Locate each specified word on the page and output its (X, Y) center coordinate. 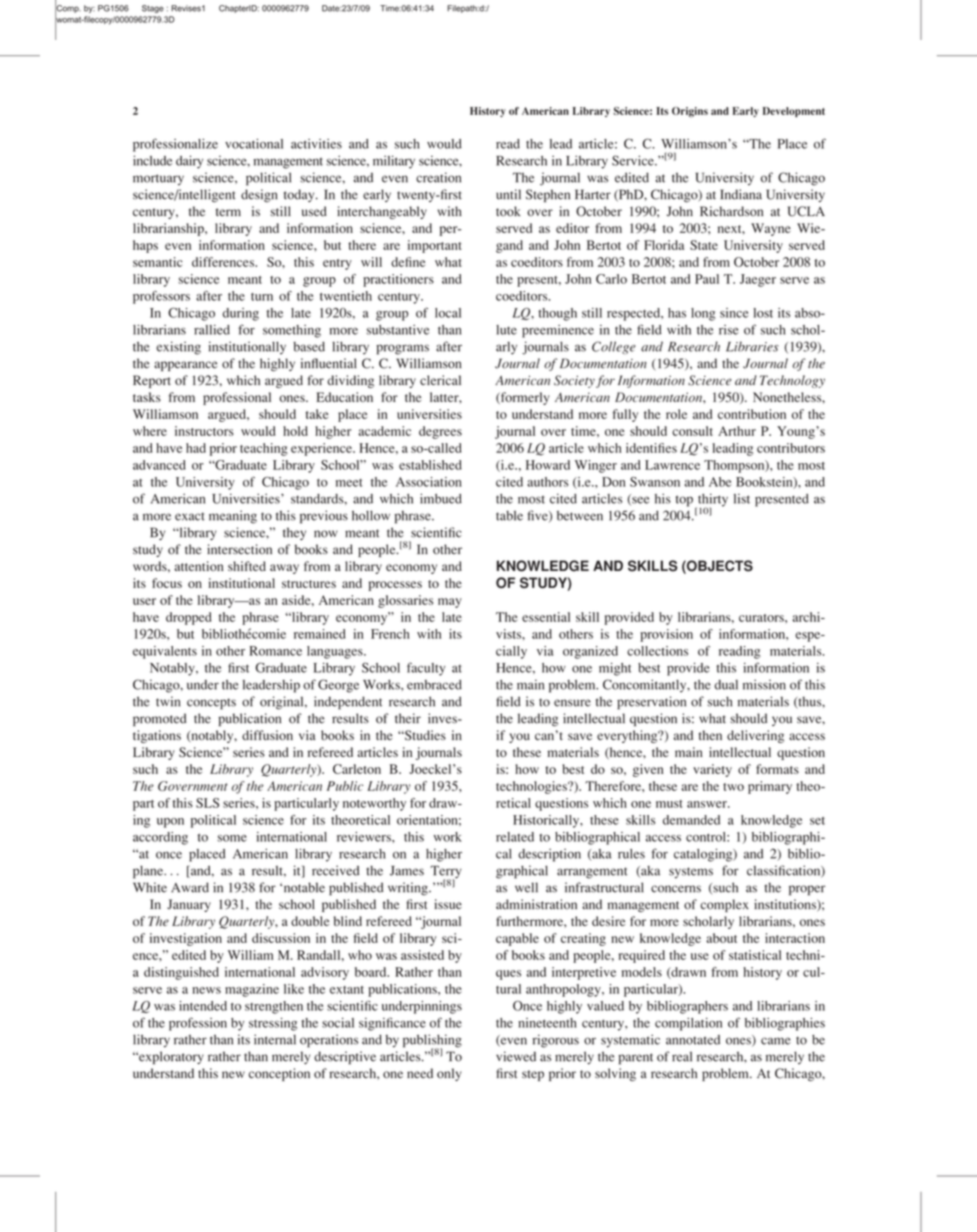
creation (438, 177)
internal (275, 1039)
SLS (207, 803)
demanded (691, 820)
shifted (247, 566)
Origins (690, 112)
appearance (185, 366)
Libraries (752, 346)
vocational (254, 144)
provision (666, 635)
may (450, 603)
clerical (440, 380)
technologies (532, 787)
